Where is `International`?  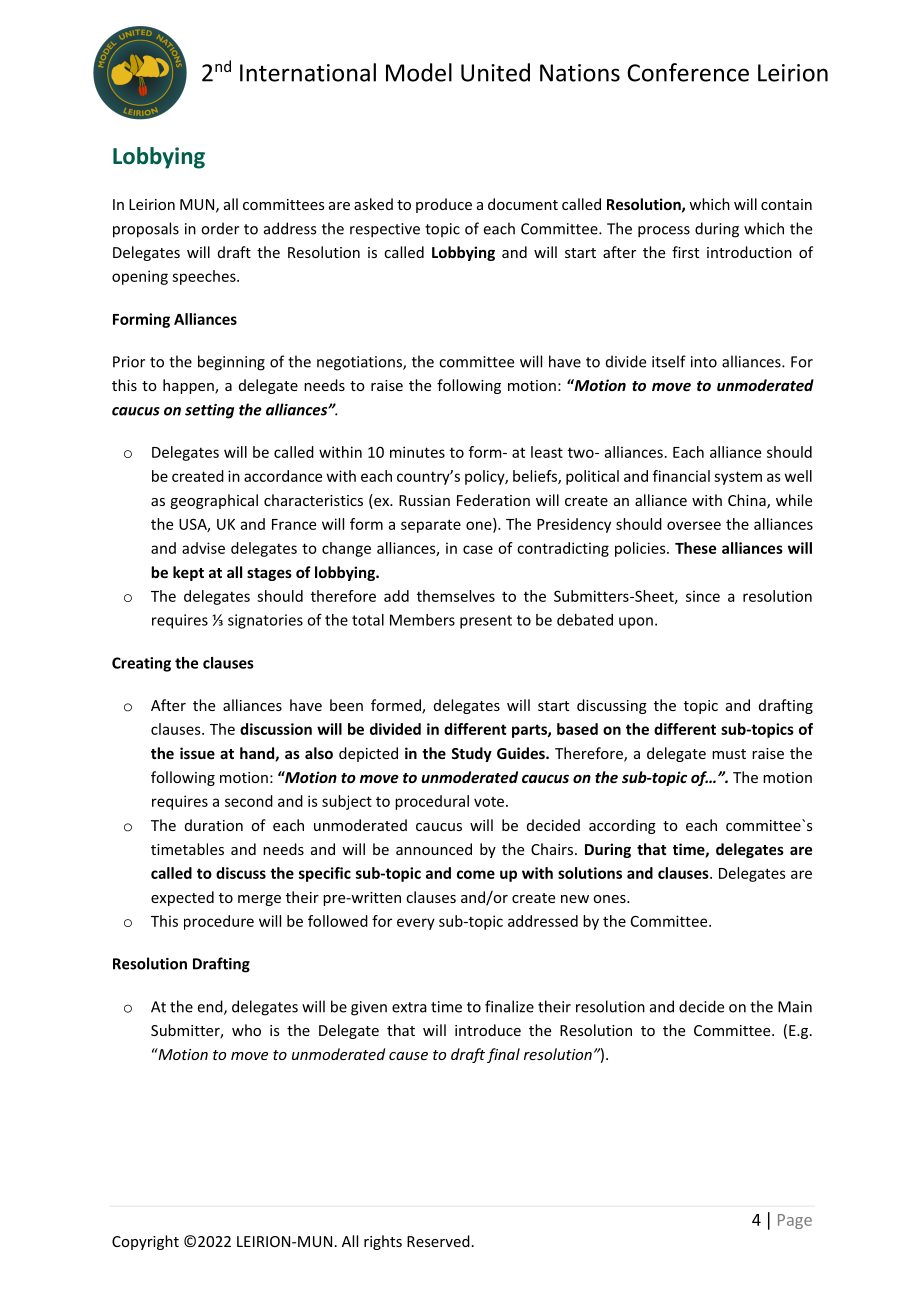
International is located at coordinates (308, 72).
